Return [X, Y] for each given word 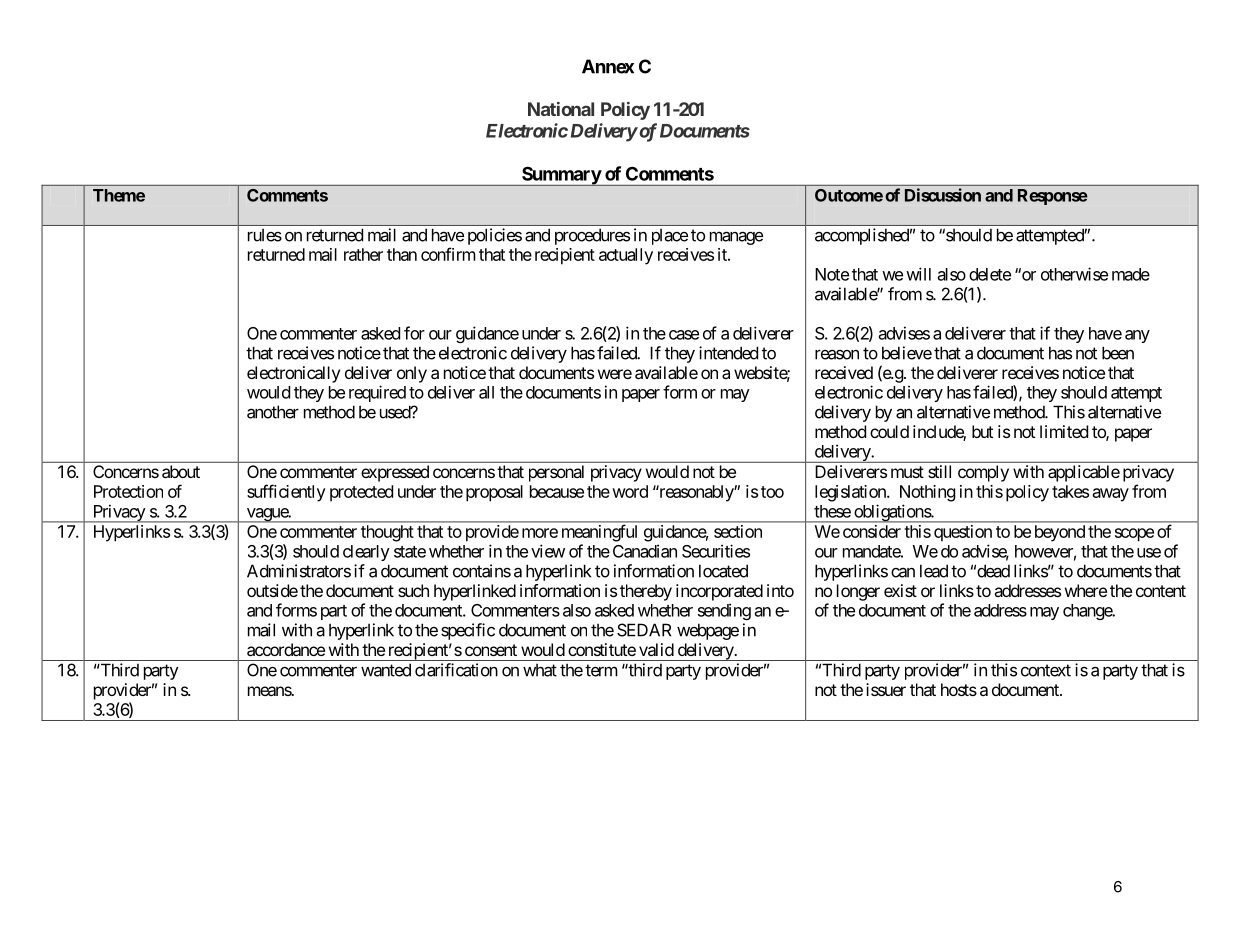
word [630, 491]
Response [1053, 197]
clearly [366, 553]
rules [265, 235]
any [1137, 336]
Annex [608, 66]
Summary [561, 176]
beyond [1060, 533]
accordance [286, 649]
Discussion [943, 195]
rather [363, 254]
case [684, 335]
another [273, 412]
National [561, 109]
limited [1064, 431]
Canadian [645, 551]
